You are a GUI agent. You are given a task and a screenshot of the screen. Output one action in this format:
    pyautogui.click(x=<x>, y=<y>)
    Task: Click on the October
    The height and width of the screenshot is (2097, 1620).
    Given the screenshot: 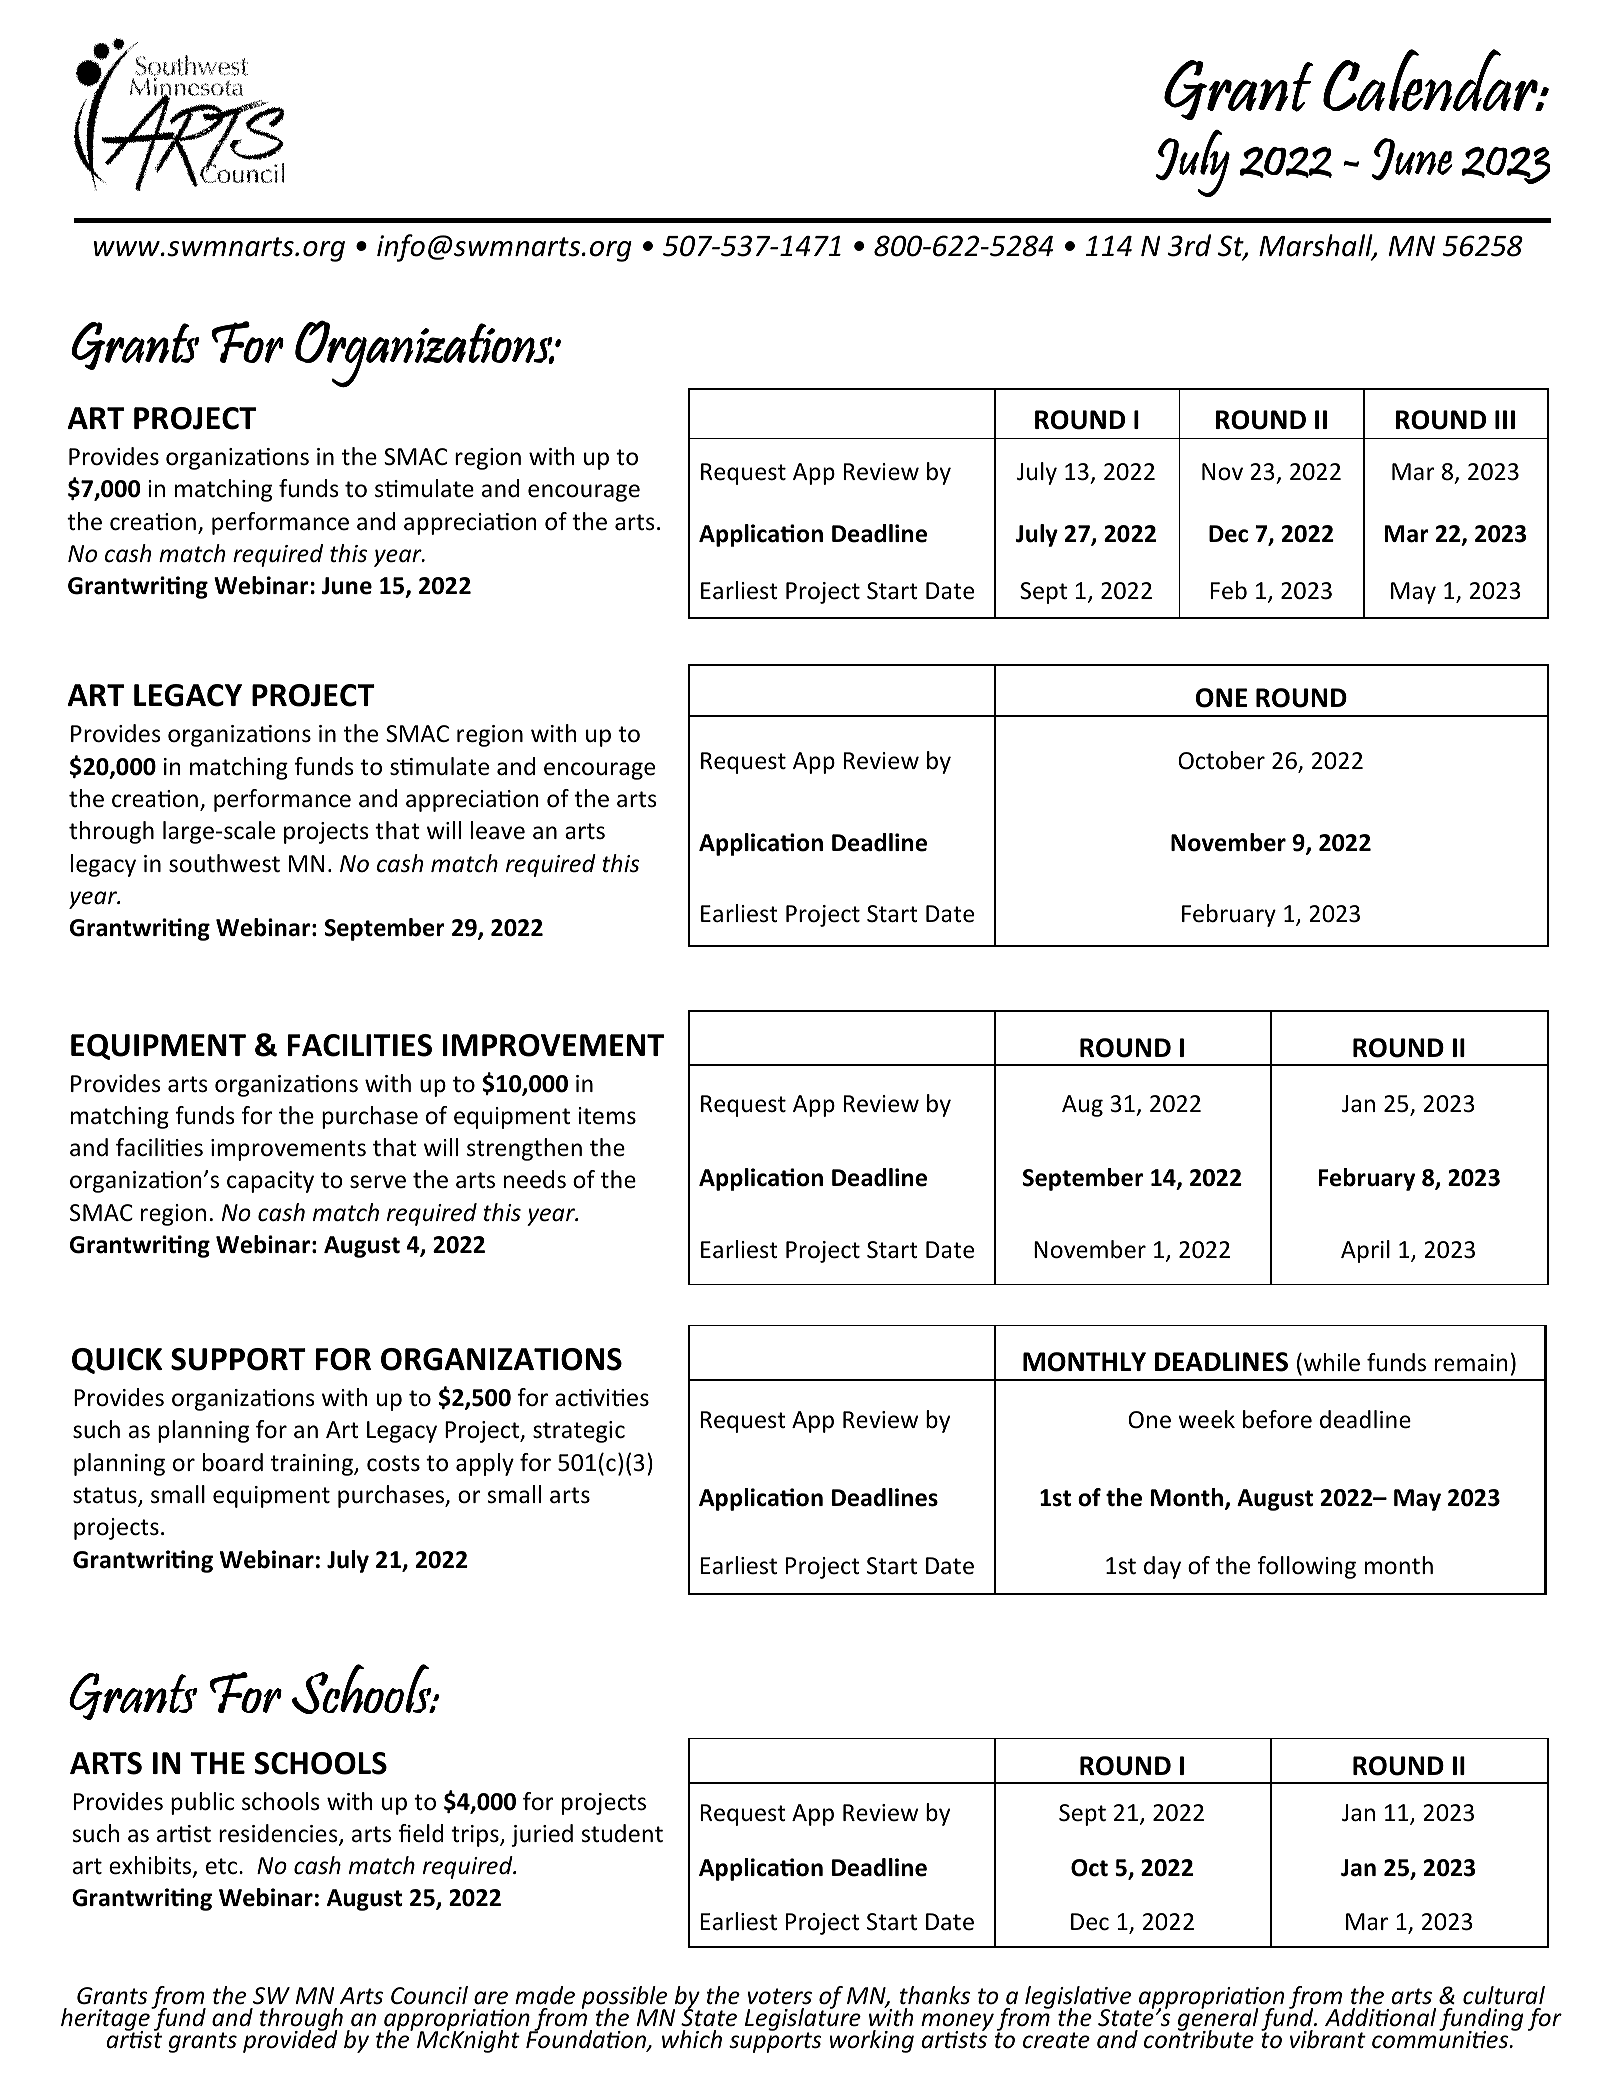 What is the action you would take?
    pyautogui.click(x=1221, y=760)
